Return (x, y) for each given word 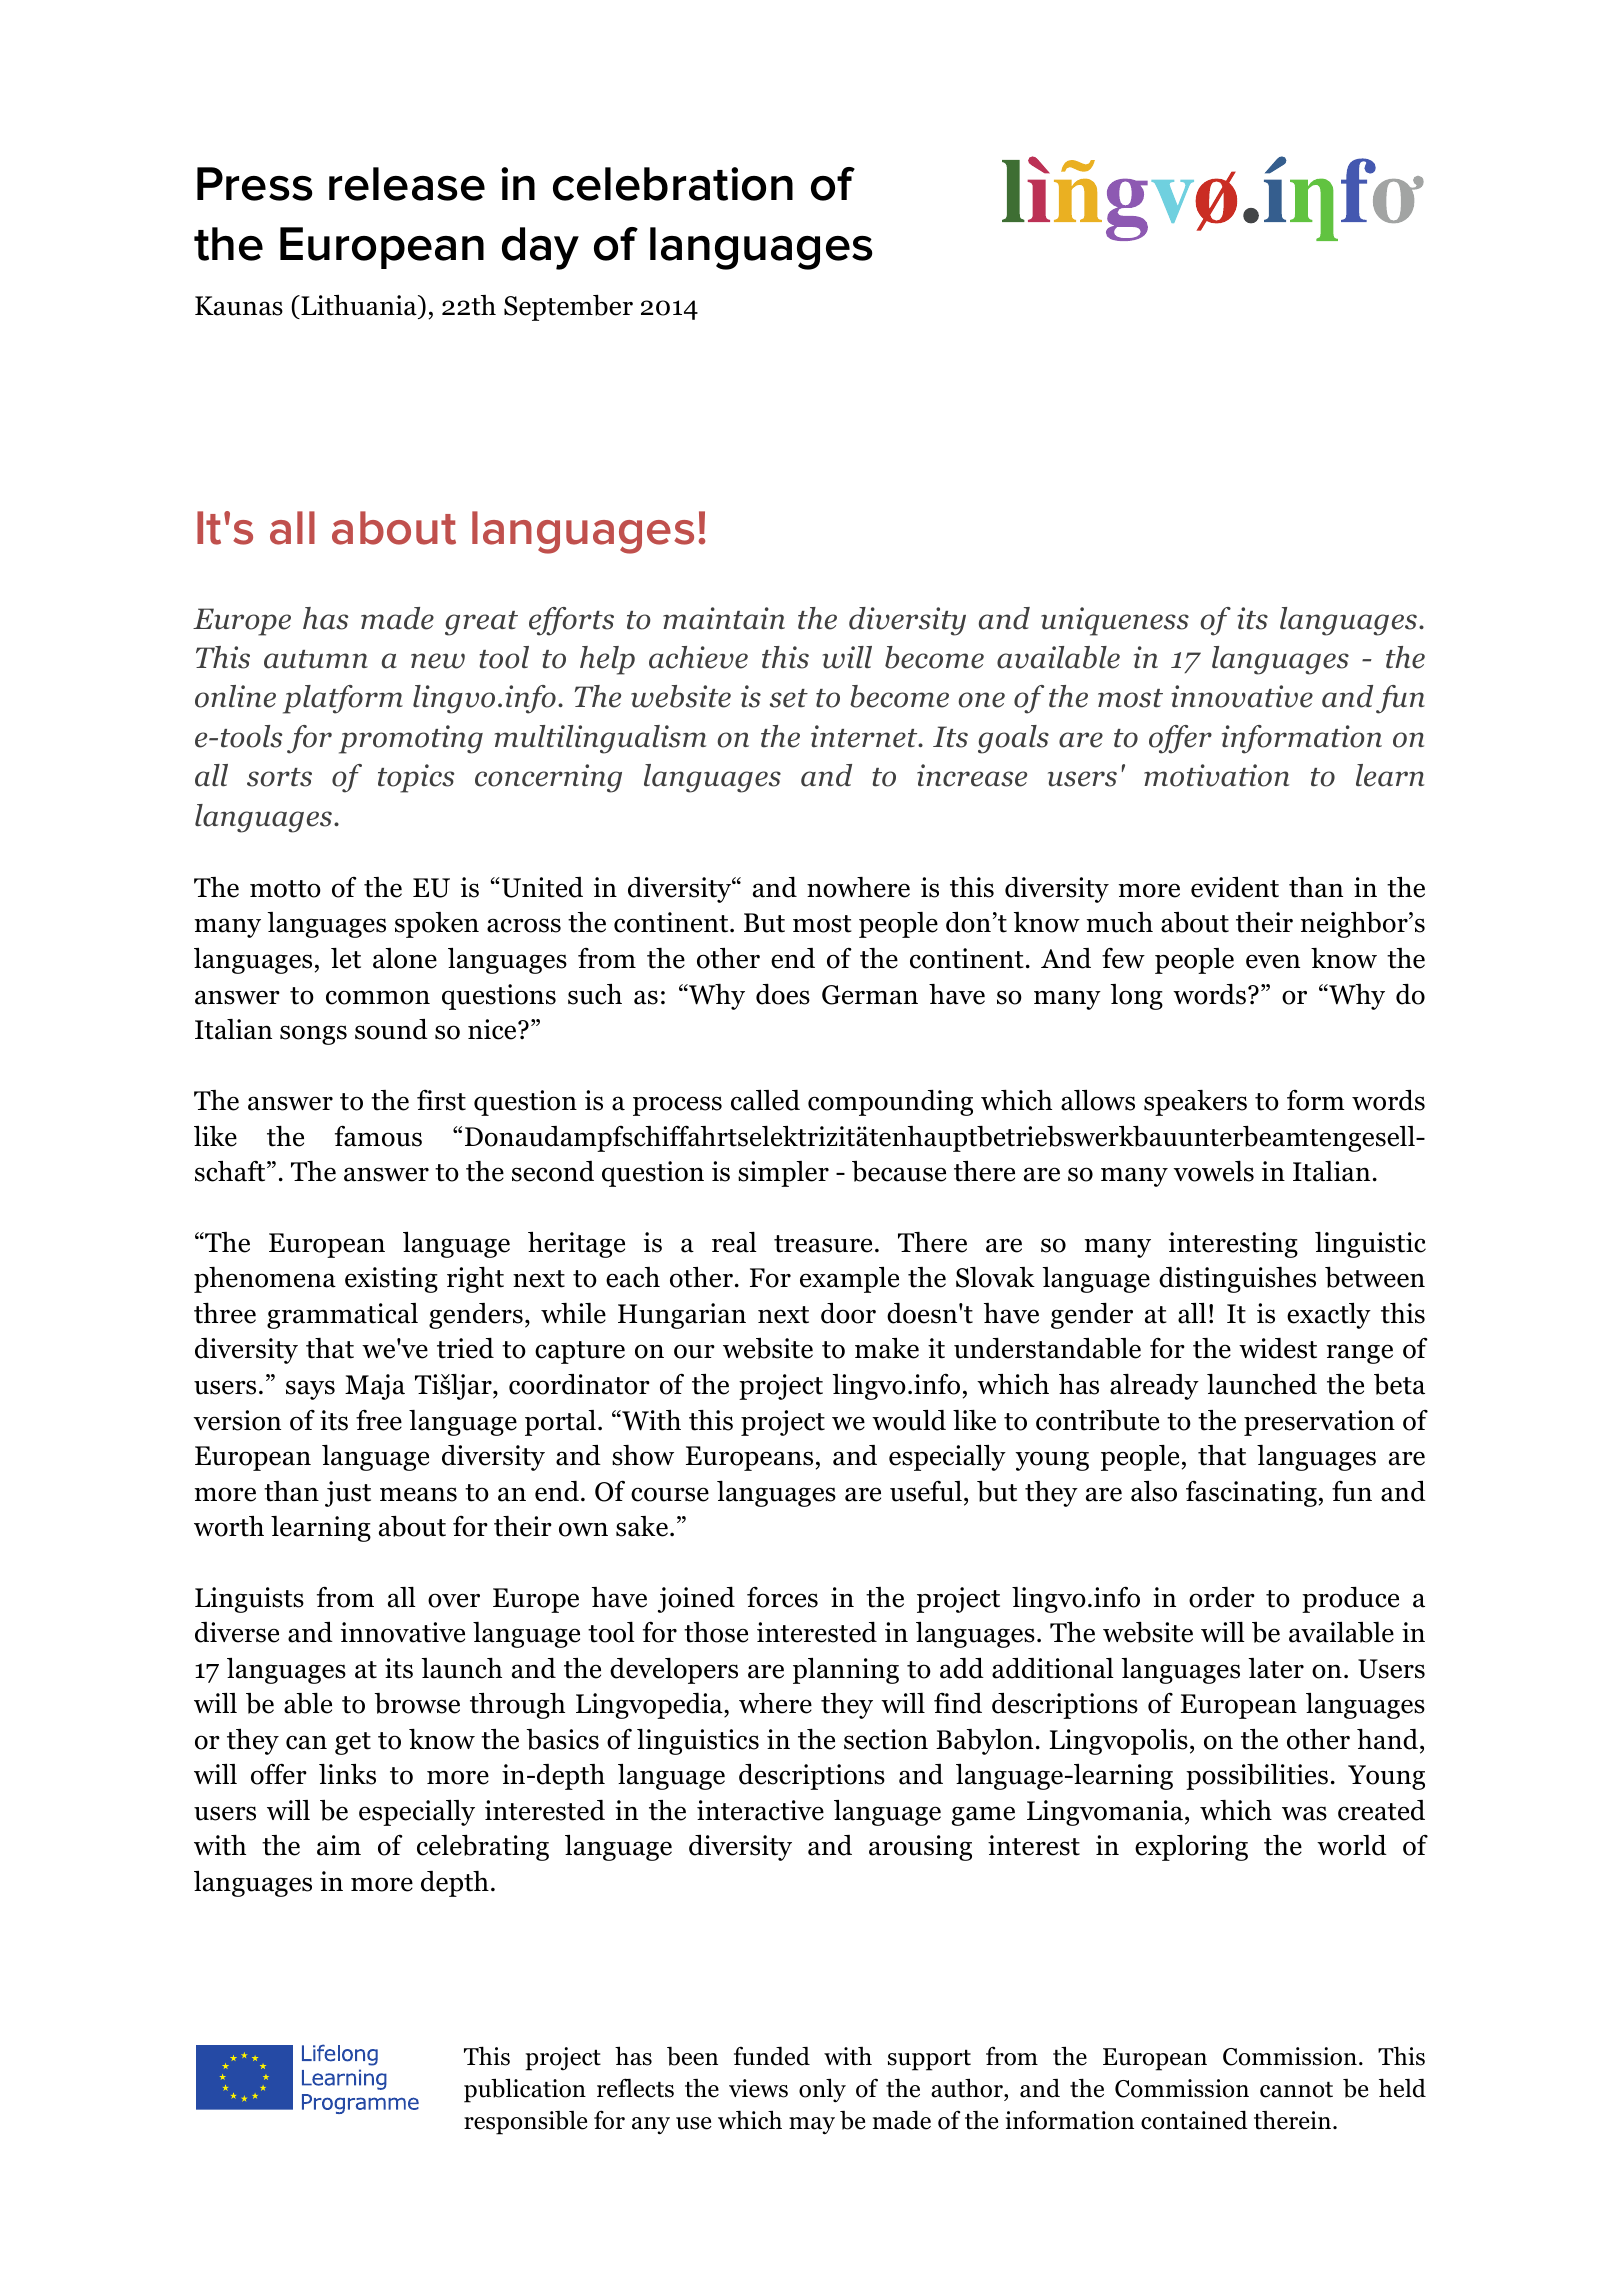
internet (865, 736)
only (822, 2090)
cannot (1296, 2090)
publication (525, 2090)
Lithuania (359, 307)
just (348, 1494)
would (909, 1420)
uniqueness (1115, 621)
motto (285, 889)
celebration (673, 184)
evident (1235, 887)
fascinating (1251, 1494)
